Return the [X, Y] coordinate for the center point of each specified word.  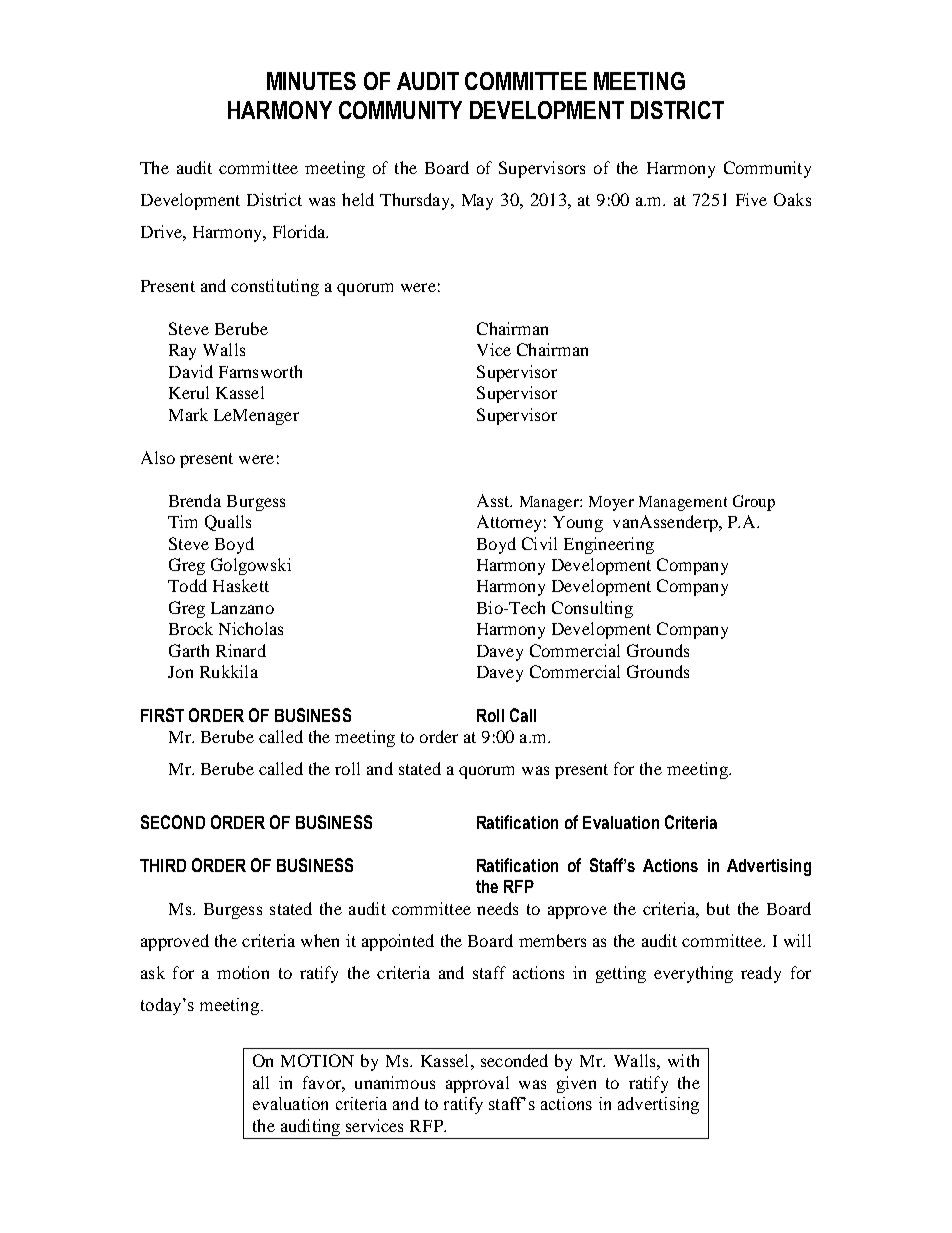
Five [751, 199]
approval [477, 1084]
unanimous [395, 1082]
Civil [539, 543]
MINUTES [311, 81]
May [477, 202]
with [683, 1060]
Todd [187, 585]
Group [754, 503]
